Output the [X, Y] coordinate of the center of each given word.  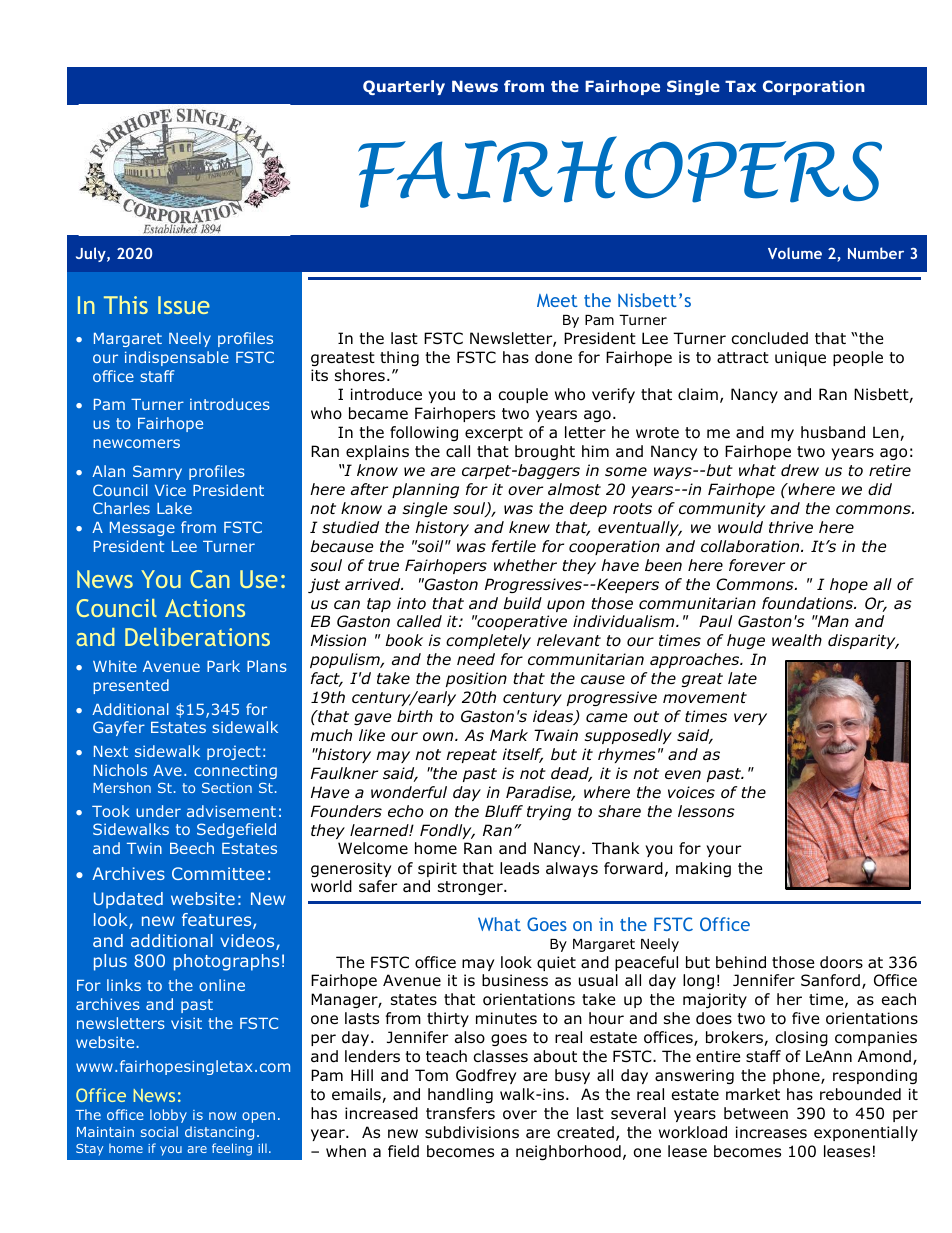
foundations [808, 603]
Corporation [814, 87]
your [723, 851]
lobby [168, 1116]
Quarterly [404, 87]
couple [523, 395]
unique [800, 358]
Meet [557, 300]
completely [488, 641]
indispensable [177, 358]
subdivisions [472, 1132]
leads [519, 868]
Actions [205, 608]
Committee [218, 873]
